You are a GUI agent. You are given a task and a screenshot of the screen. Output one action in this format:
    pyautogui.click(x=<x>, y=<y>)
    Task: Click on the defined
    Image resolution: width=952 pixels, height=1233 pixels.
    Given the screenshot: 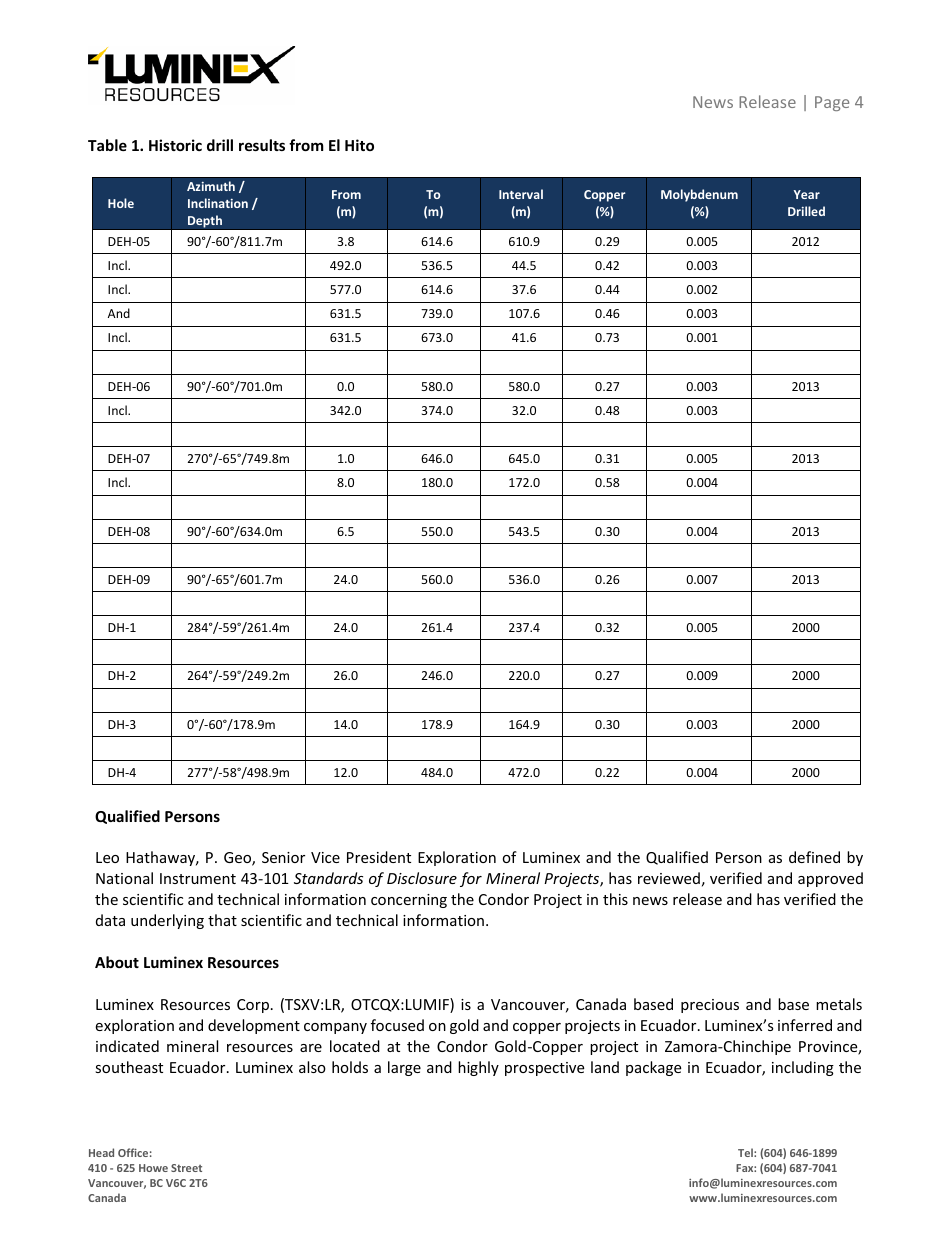 What is the action you would take?
    pyautogui.click(x=814, y=857)
